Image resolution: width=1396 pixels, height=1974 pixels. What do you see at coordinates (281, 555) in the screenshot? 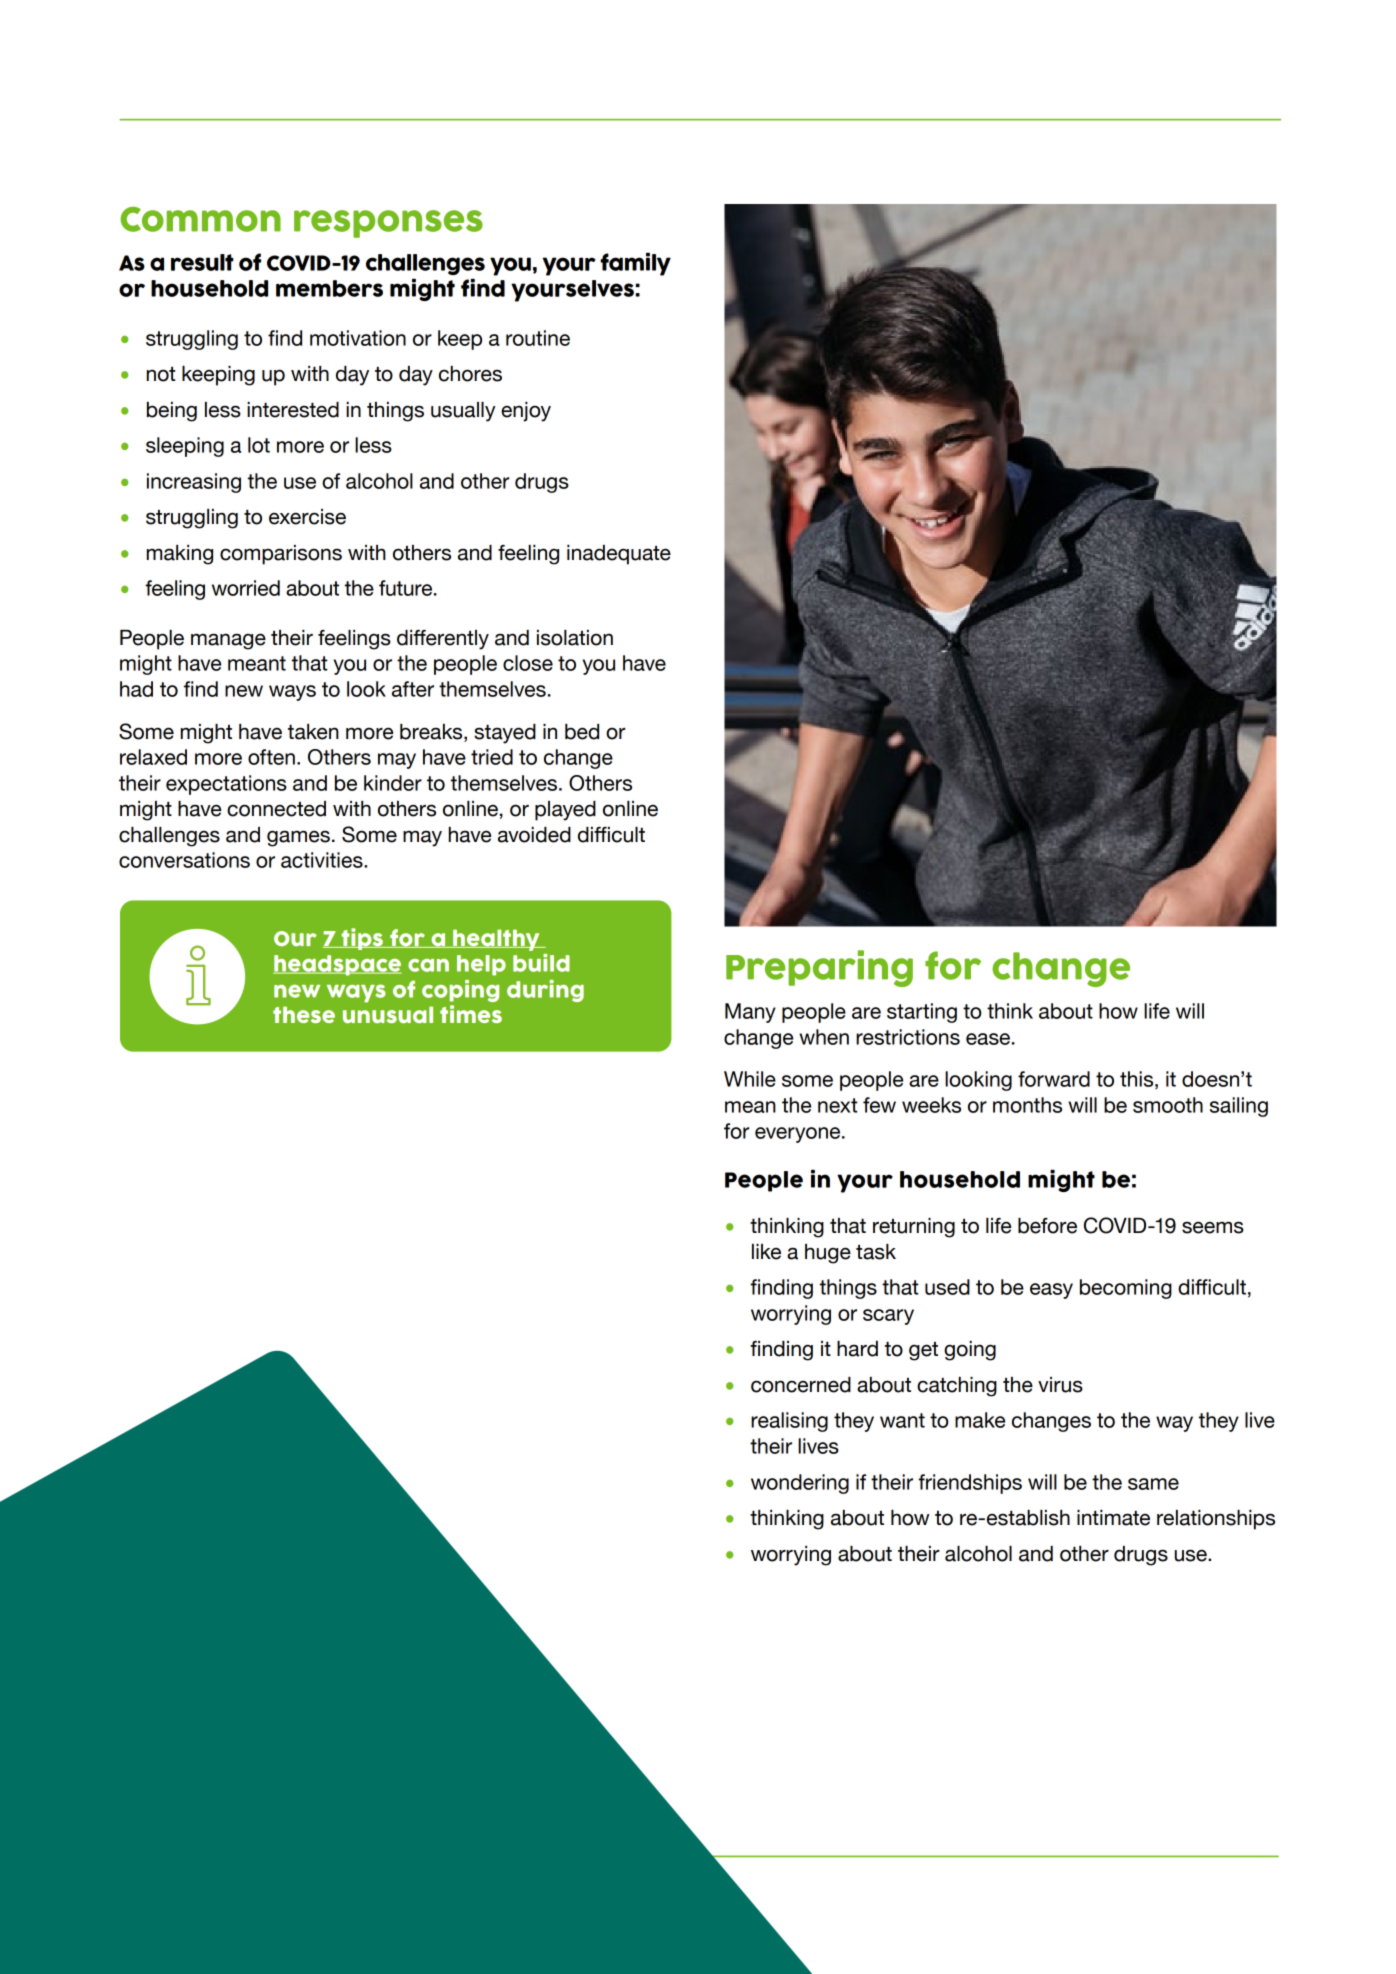
I see `comparisons` at bounding box center [281, 555].
